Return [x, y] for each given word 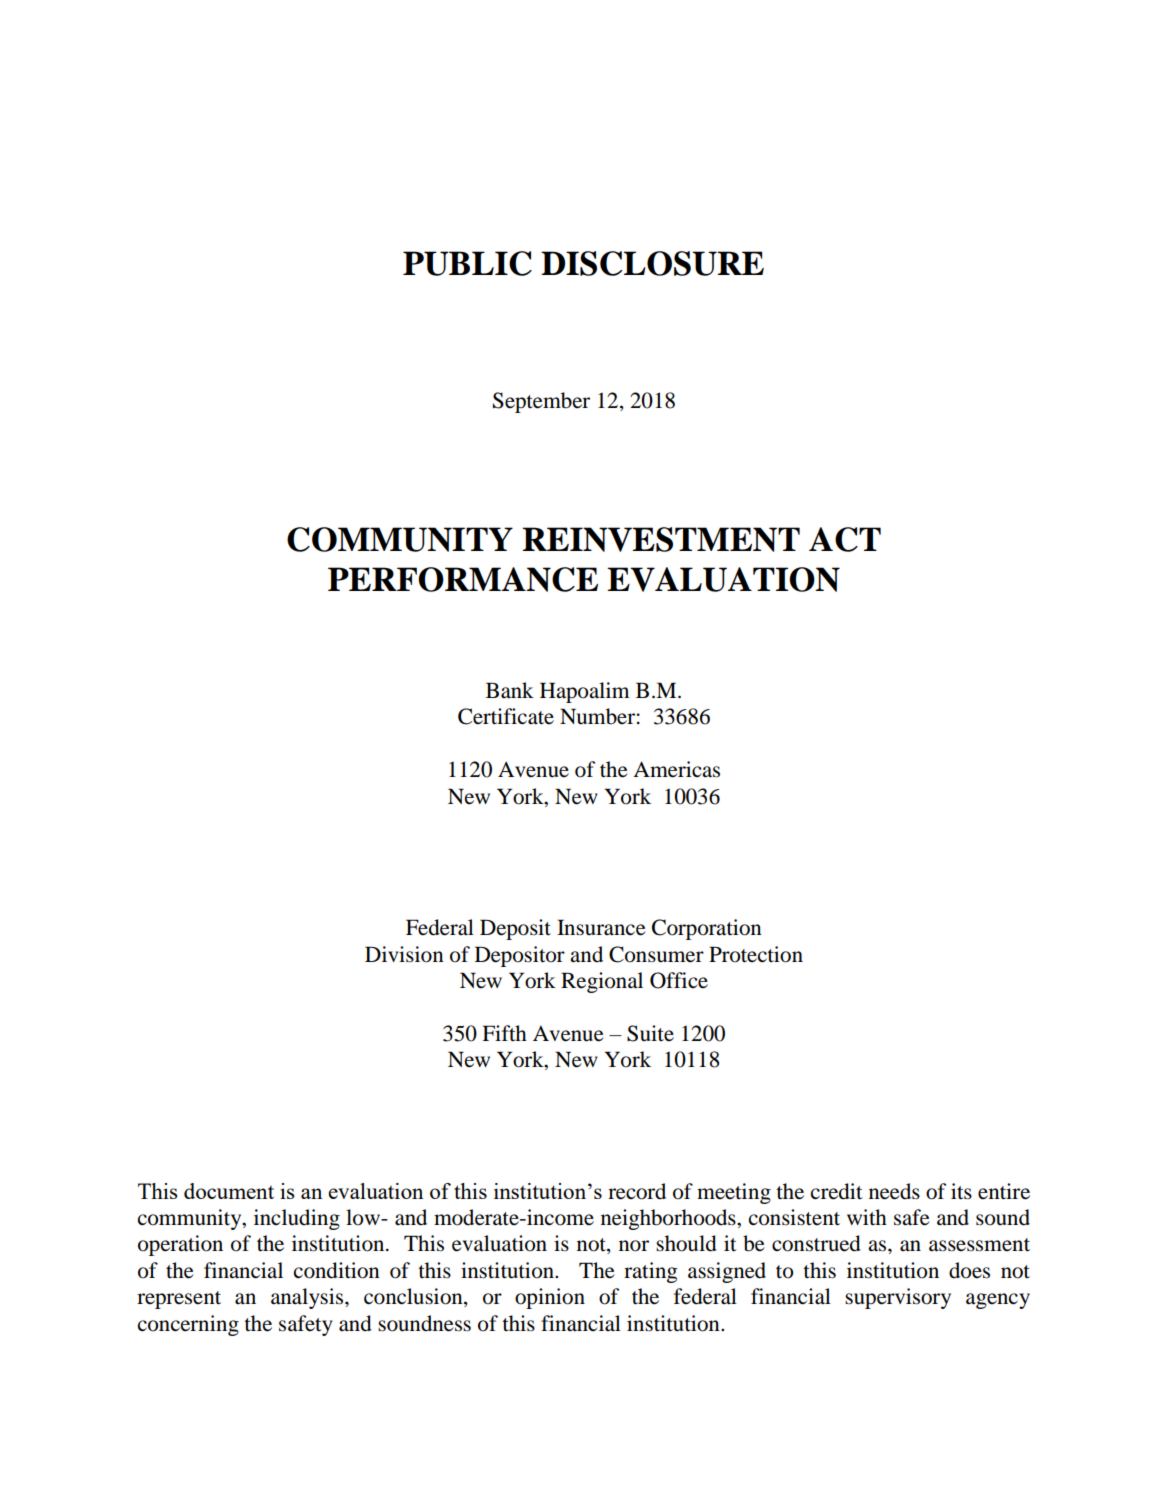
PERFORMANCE [463, 579]
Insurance [601, 927]
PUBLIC [467, 263]
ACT [845, 539]
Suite [650, 1033]
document [229, 1191]
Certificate [506, 716]
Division [404, 954]
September [541, 402]
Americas [676, 769]
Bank [510, 690]
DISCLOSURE [652, 263]
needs [894, 1191]
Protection [756, 954]
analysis [308, 1298]
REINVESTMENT [661, 539]
